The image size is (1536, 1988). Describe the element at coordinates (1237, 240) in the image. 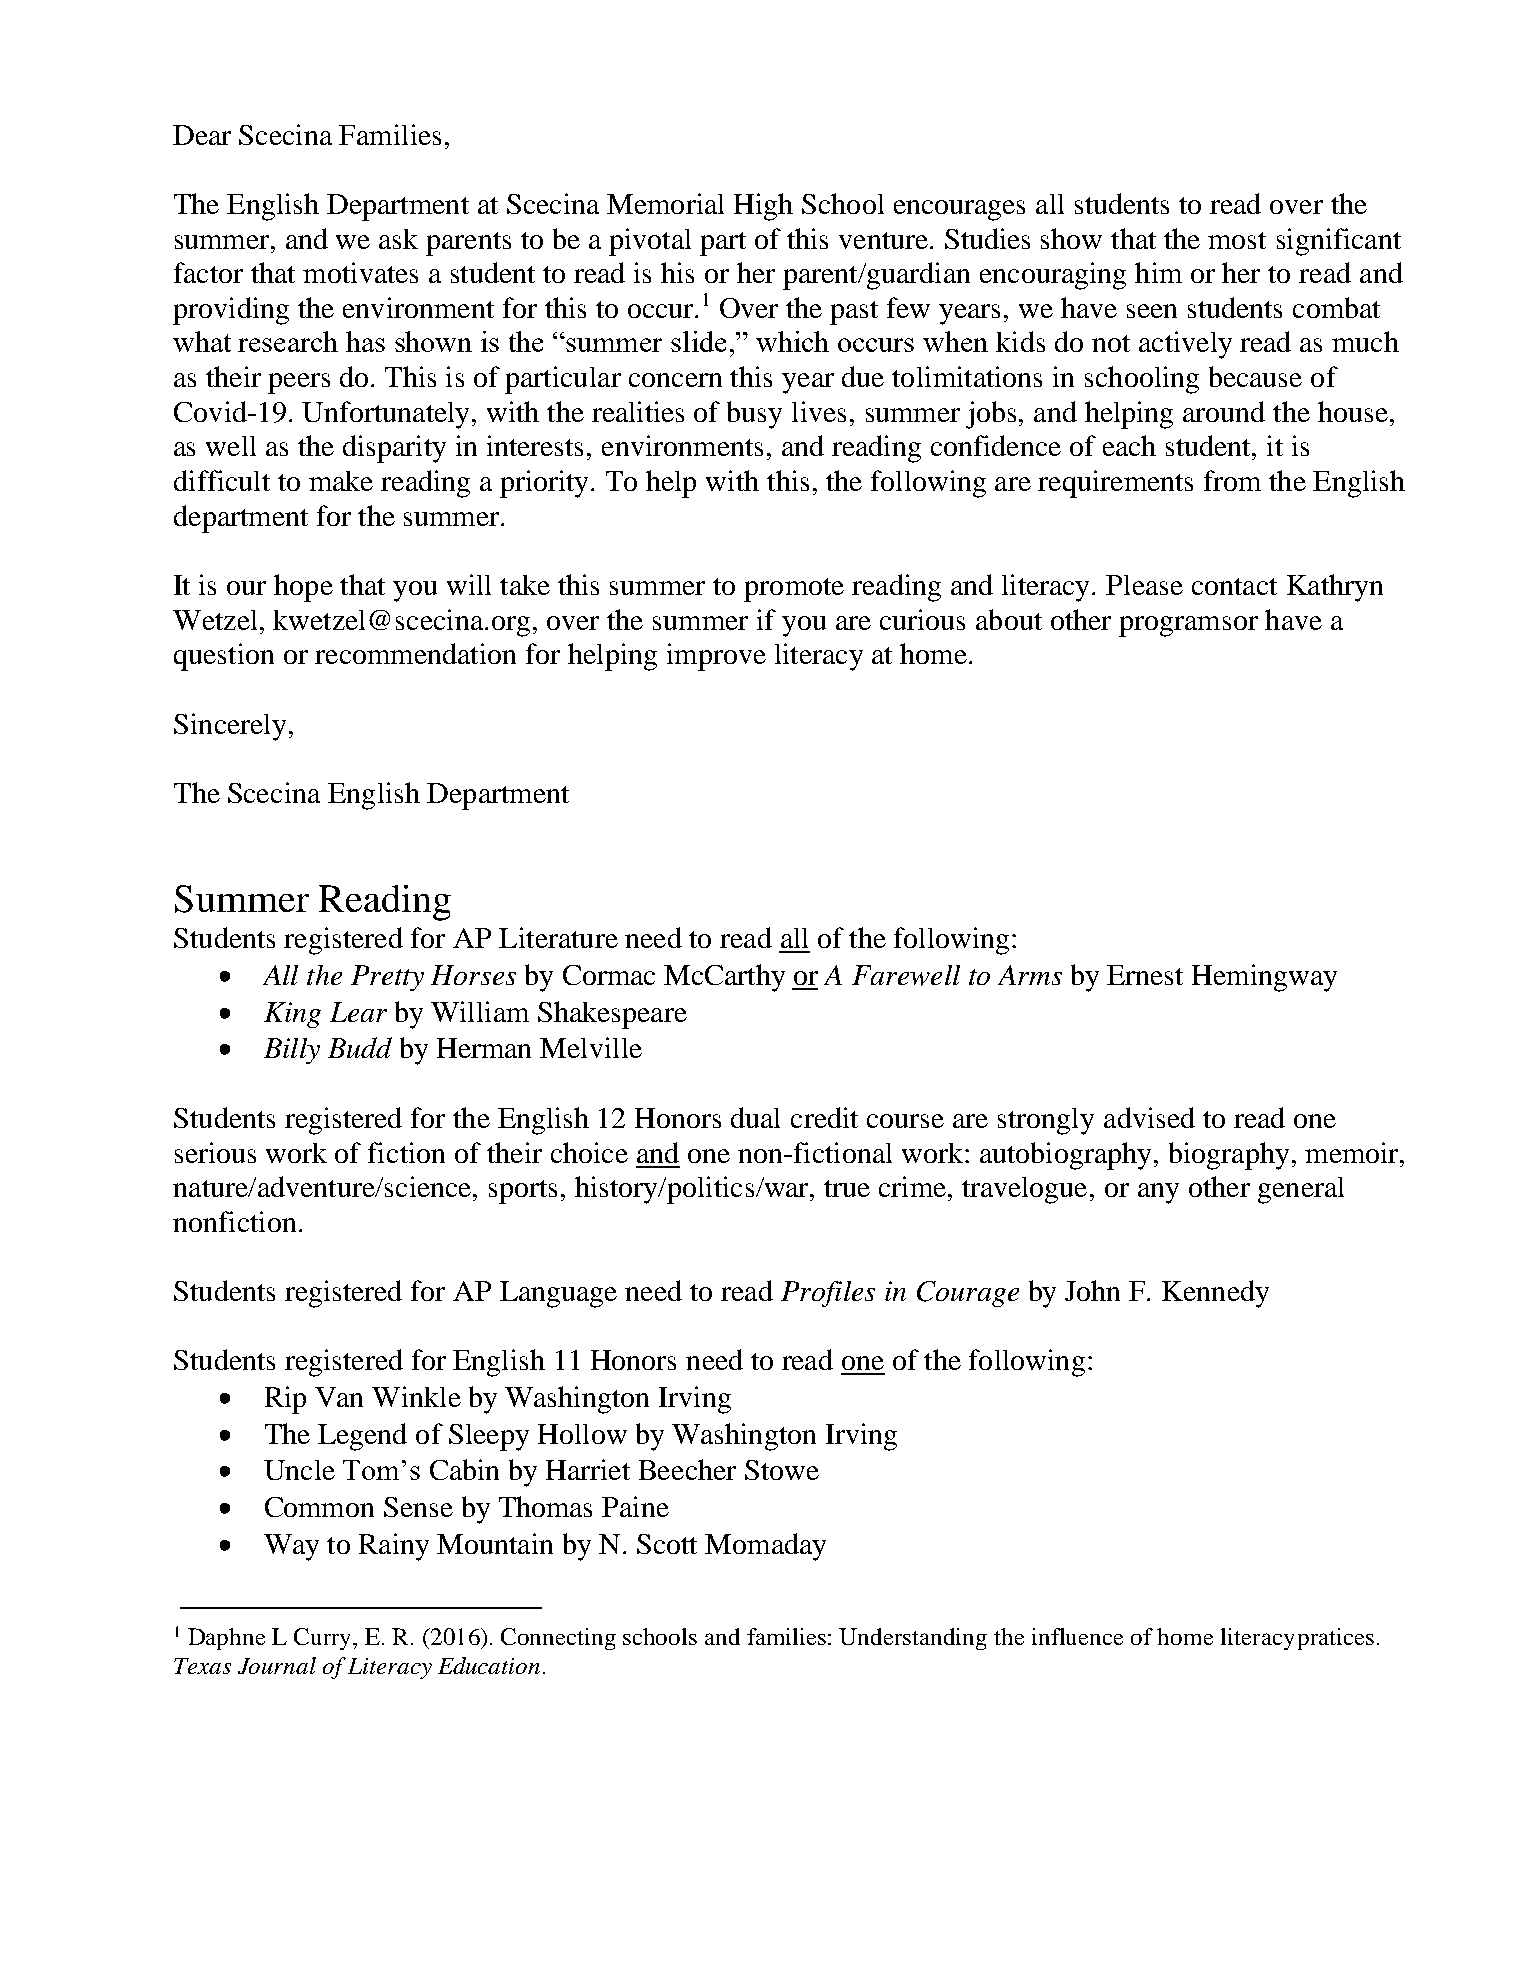

I see `most` at that location.
